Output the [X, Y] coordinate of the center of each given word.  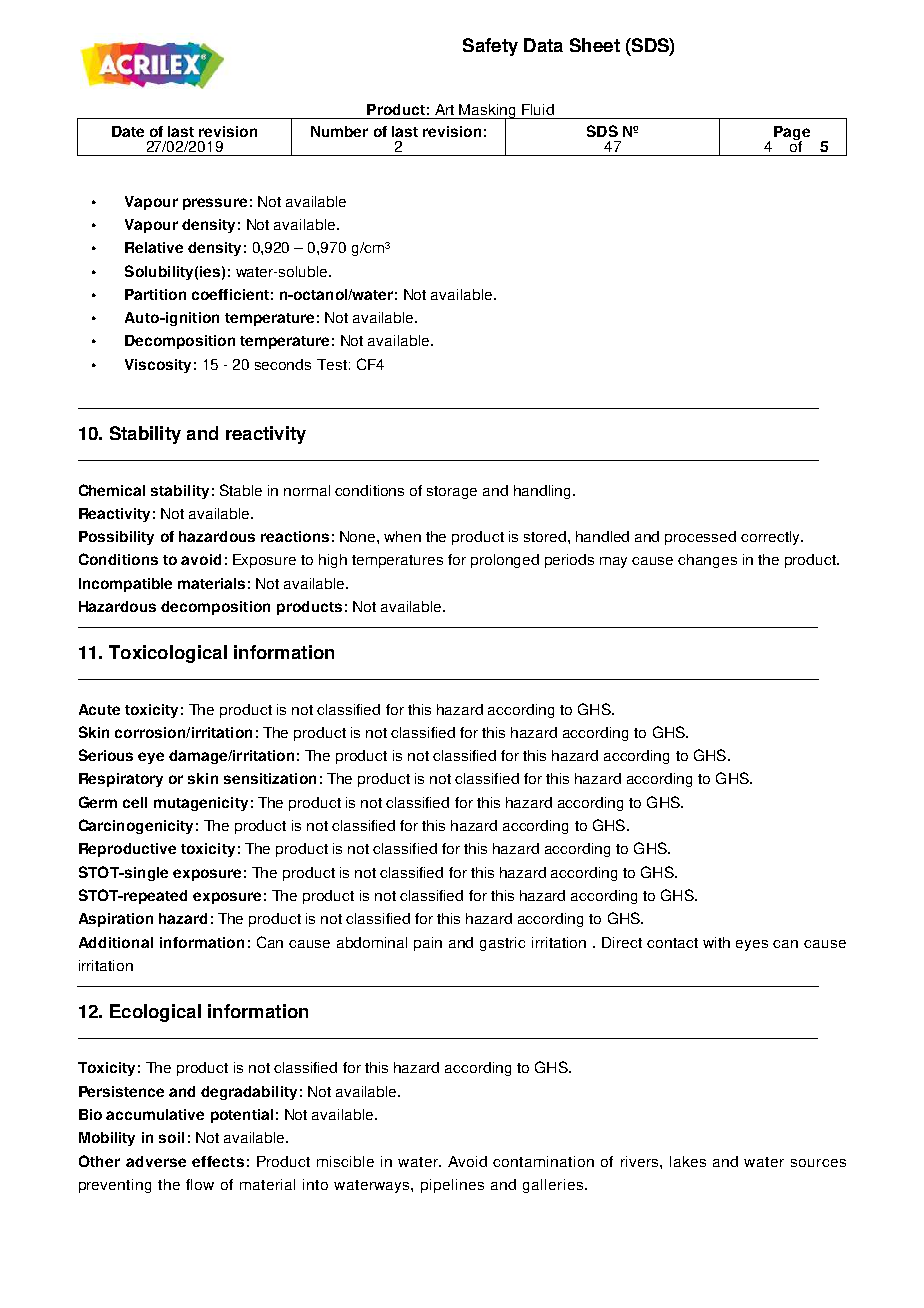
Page [792, 134]
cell [135, 802]
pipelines [452, 1186]
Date [128, 131]
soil [171, 1137]
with [716, 942]
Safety [490, 47]
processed [700, 538]
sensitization [270, 778]
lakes [688, 1161]
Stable [241, 490]
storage [452, 492]
